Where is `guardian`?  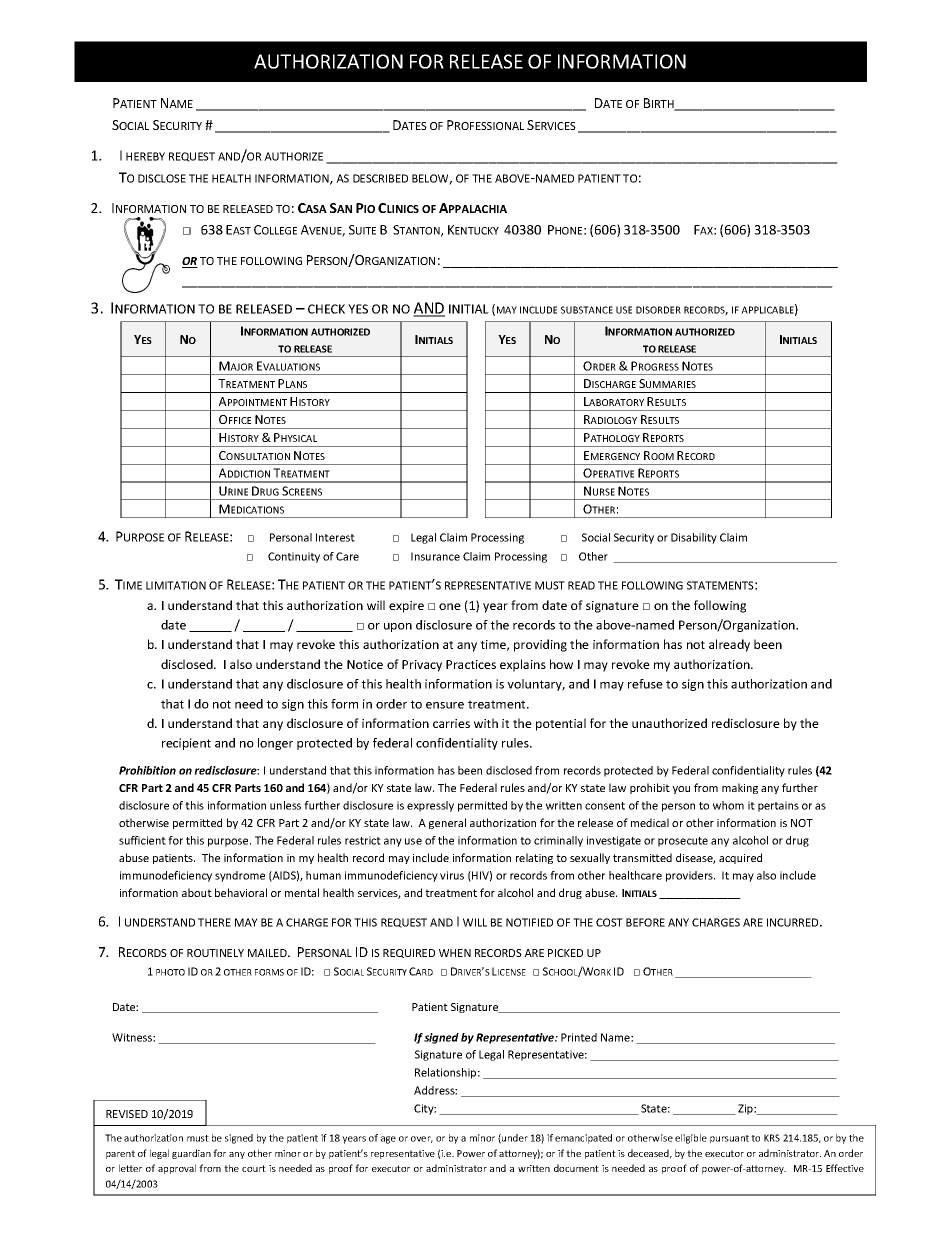
guardian is located at coordinates (191, 1154).
